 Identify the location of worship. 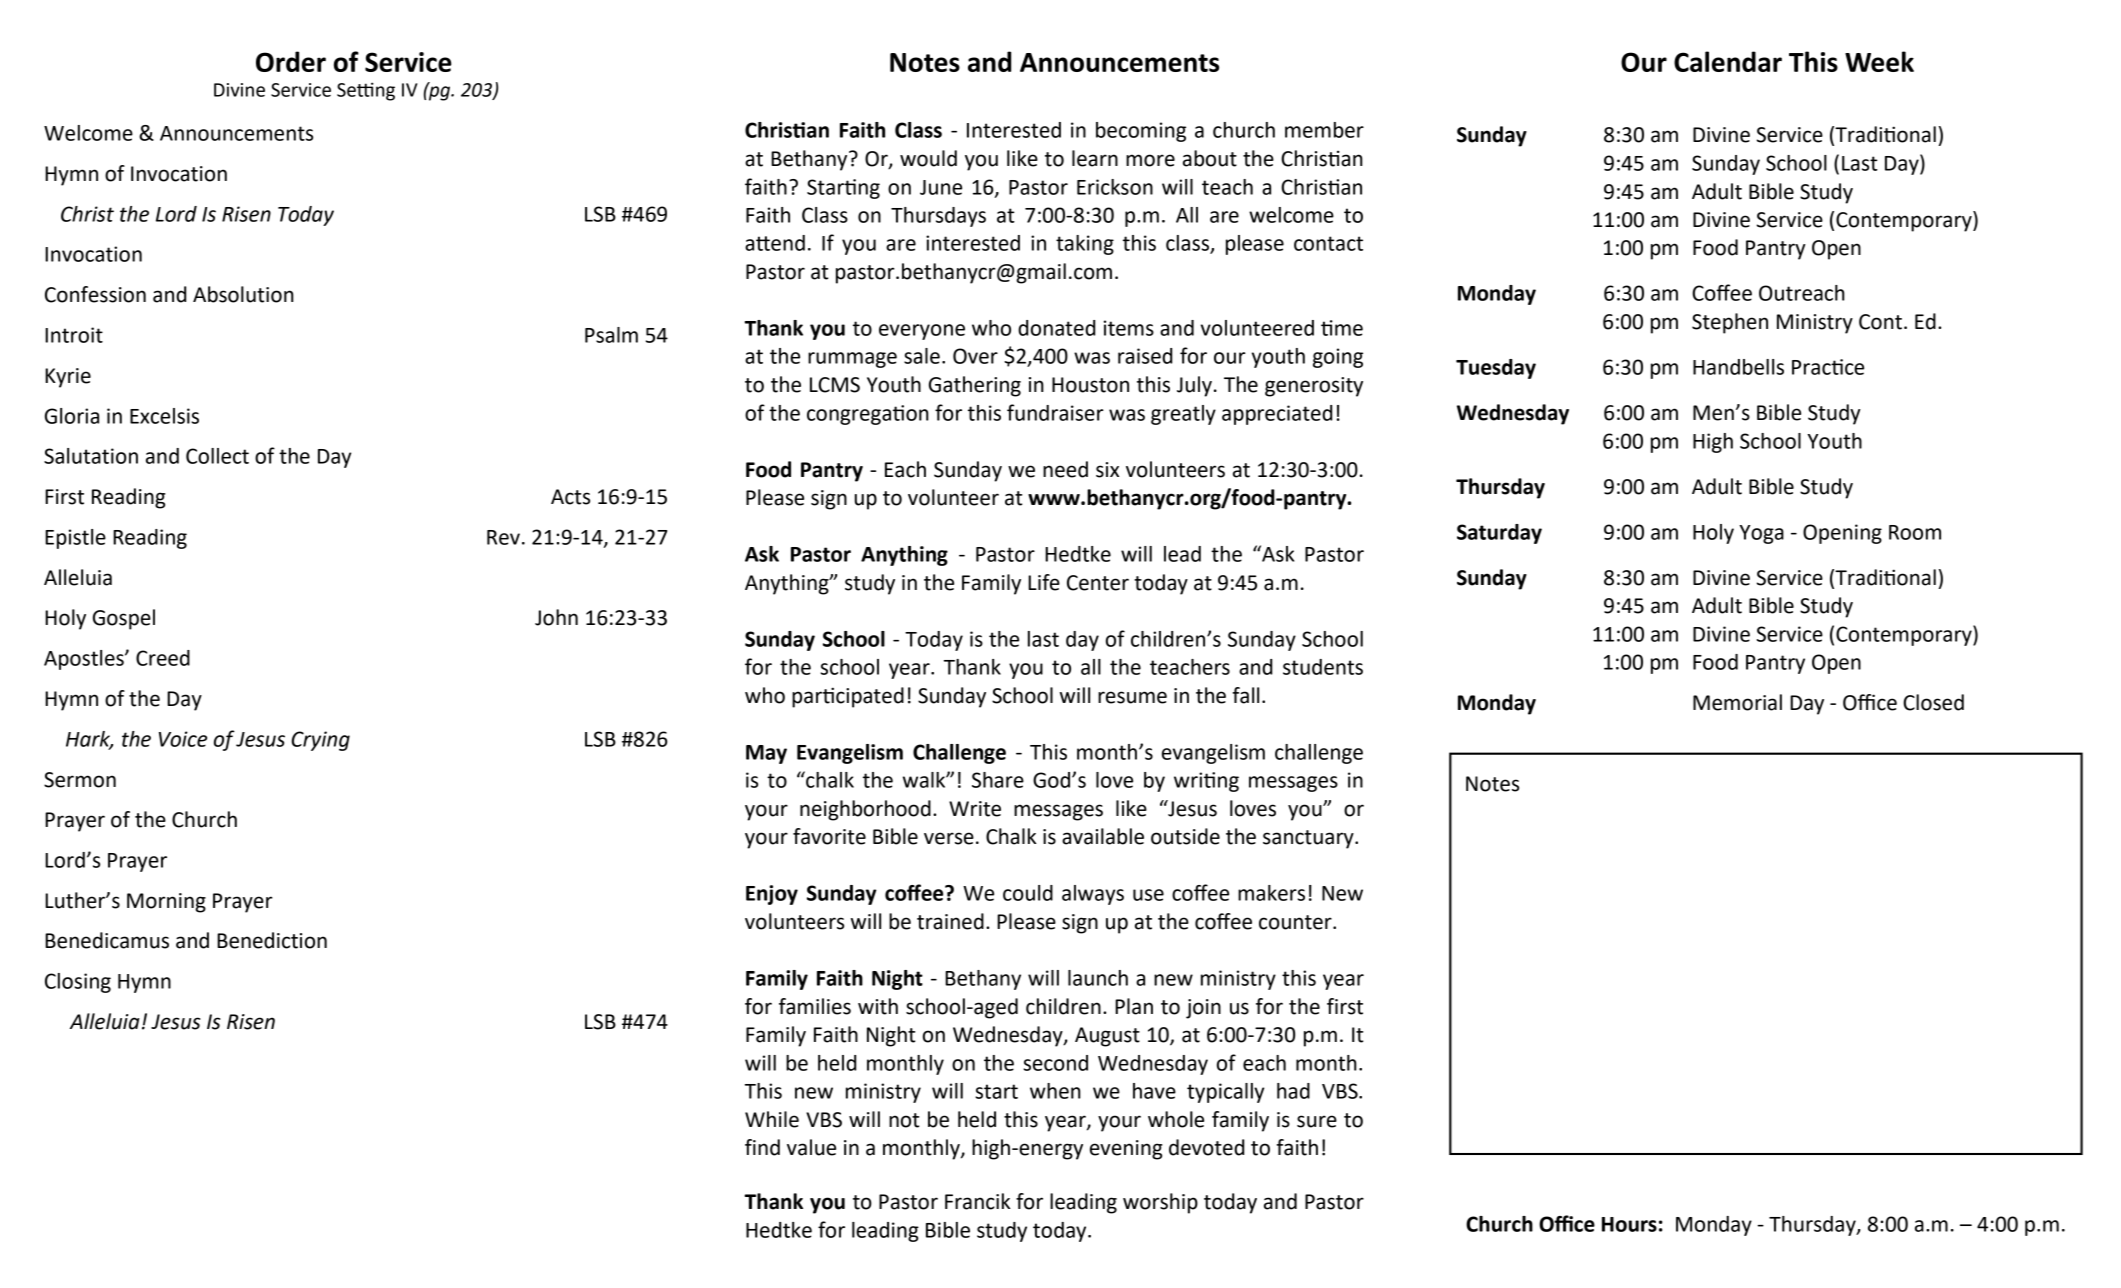
(1160, 1203).
